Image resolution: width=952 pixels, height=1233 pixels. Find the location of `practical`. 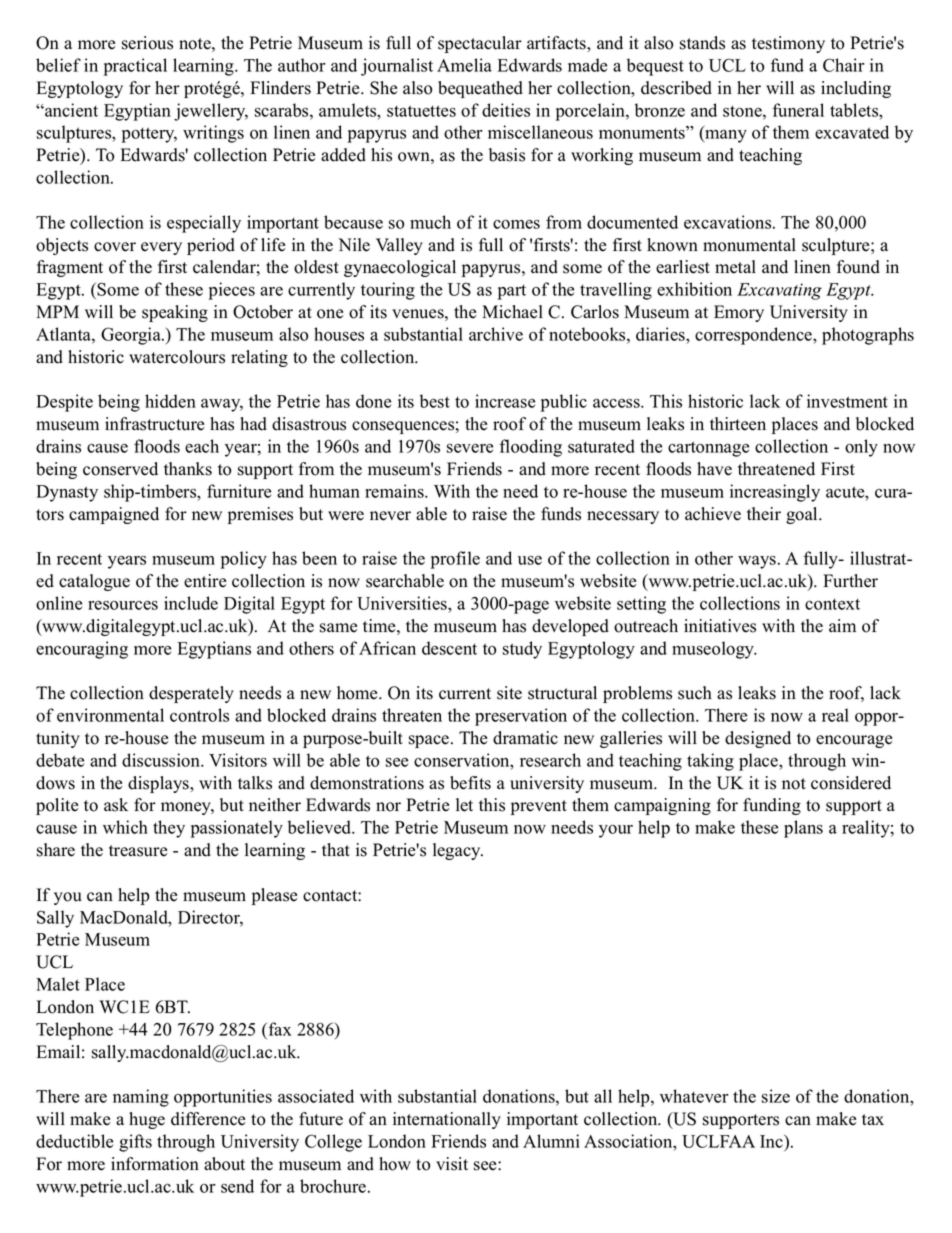

practical is located at coordinates (135, 67).
